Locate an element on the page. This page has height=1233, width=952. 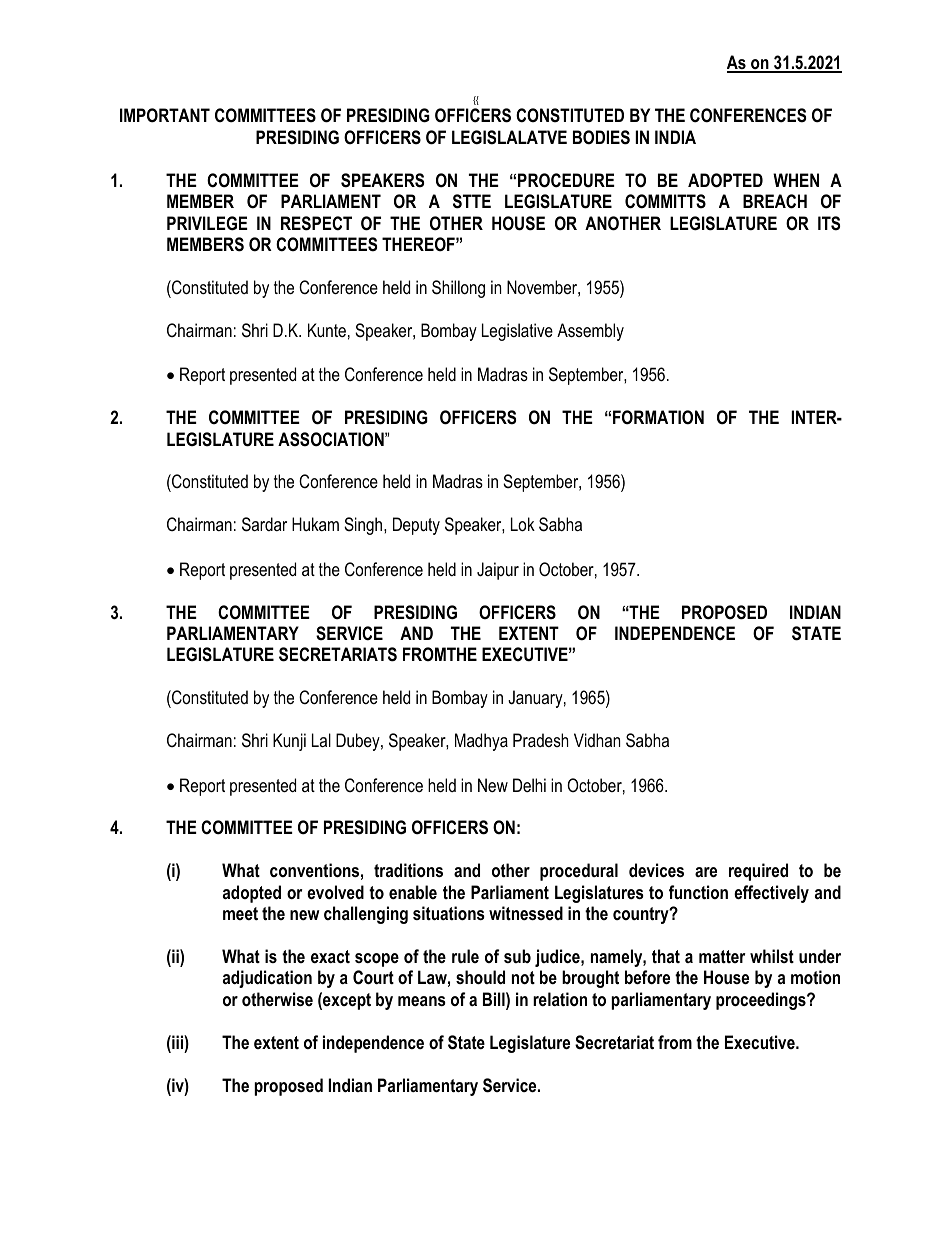
WHEN is located at coordinates (796, 180).
